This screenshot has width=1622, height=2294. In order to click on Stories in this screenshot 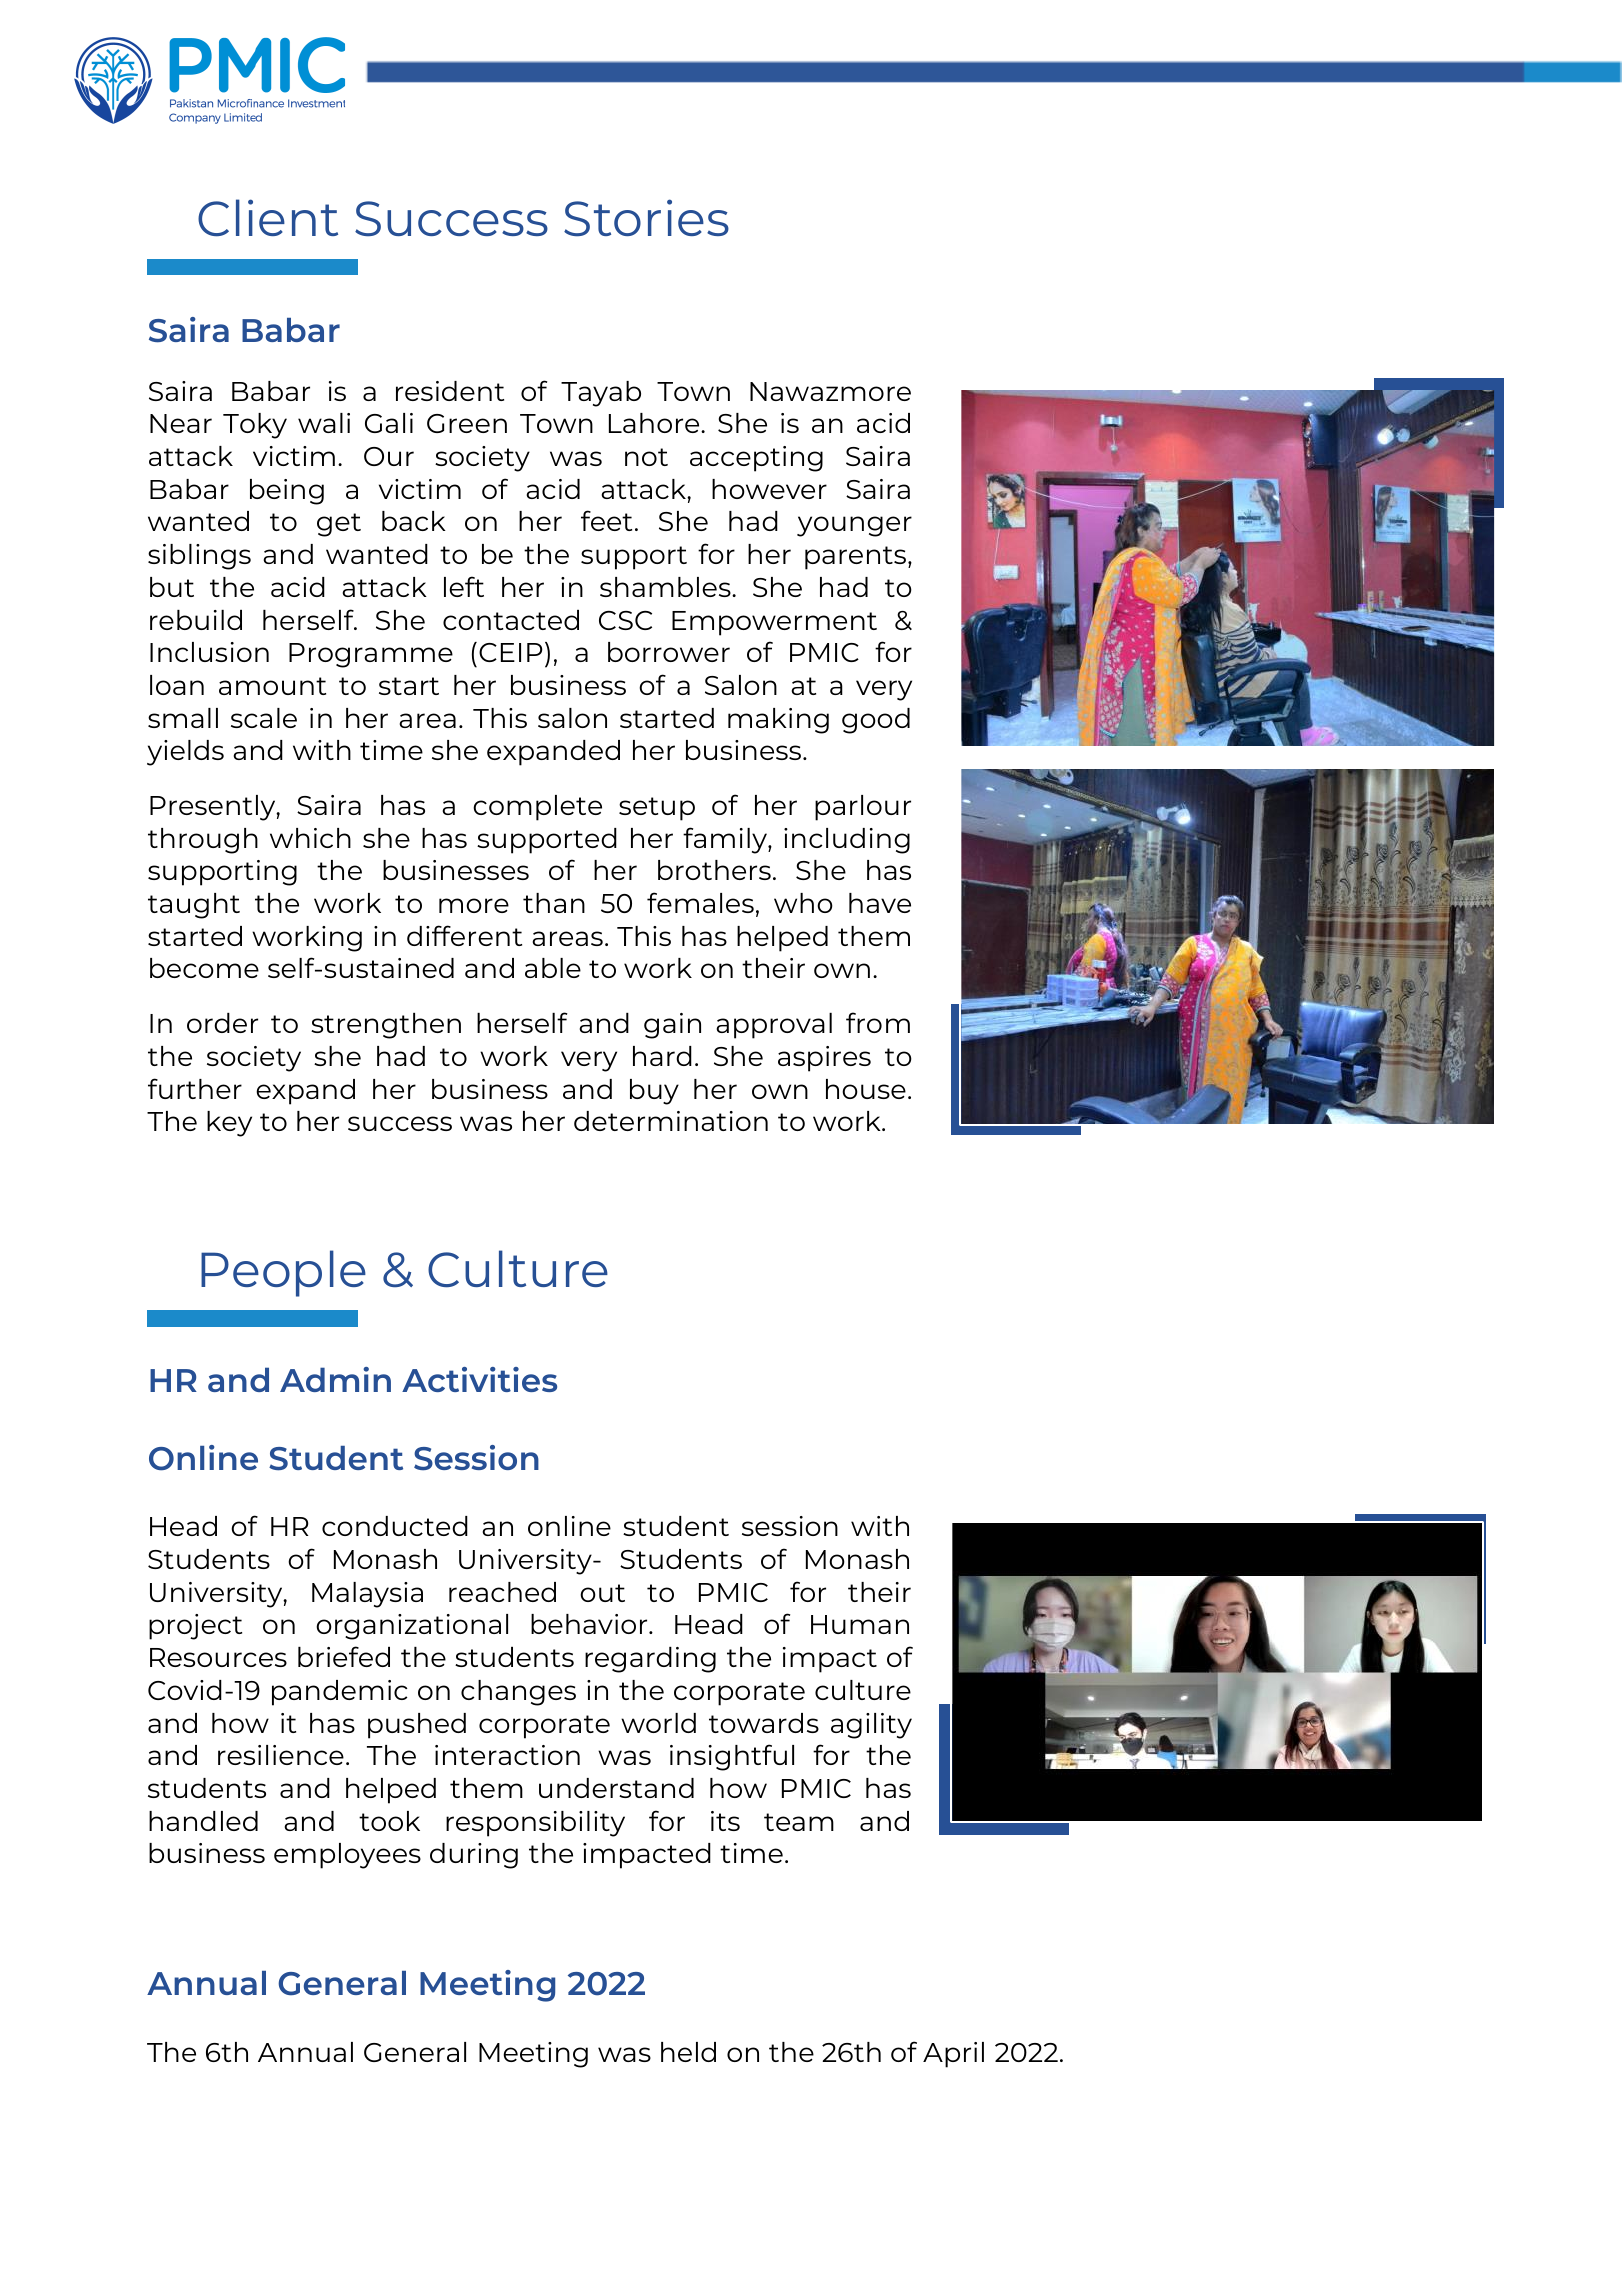, I will do `click(646, 217)`.
